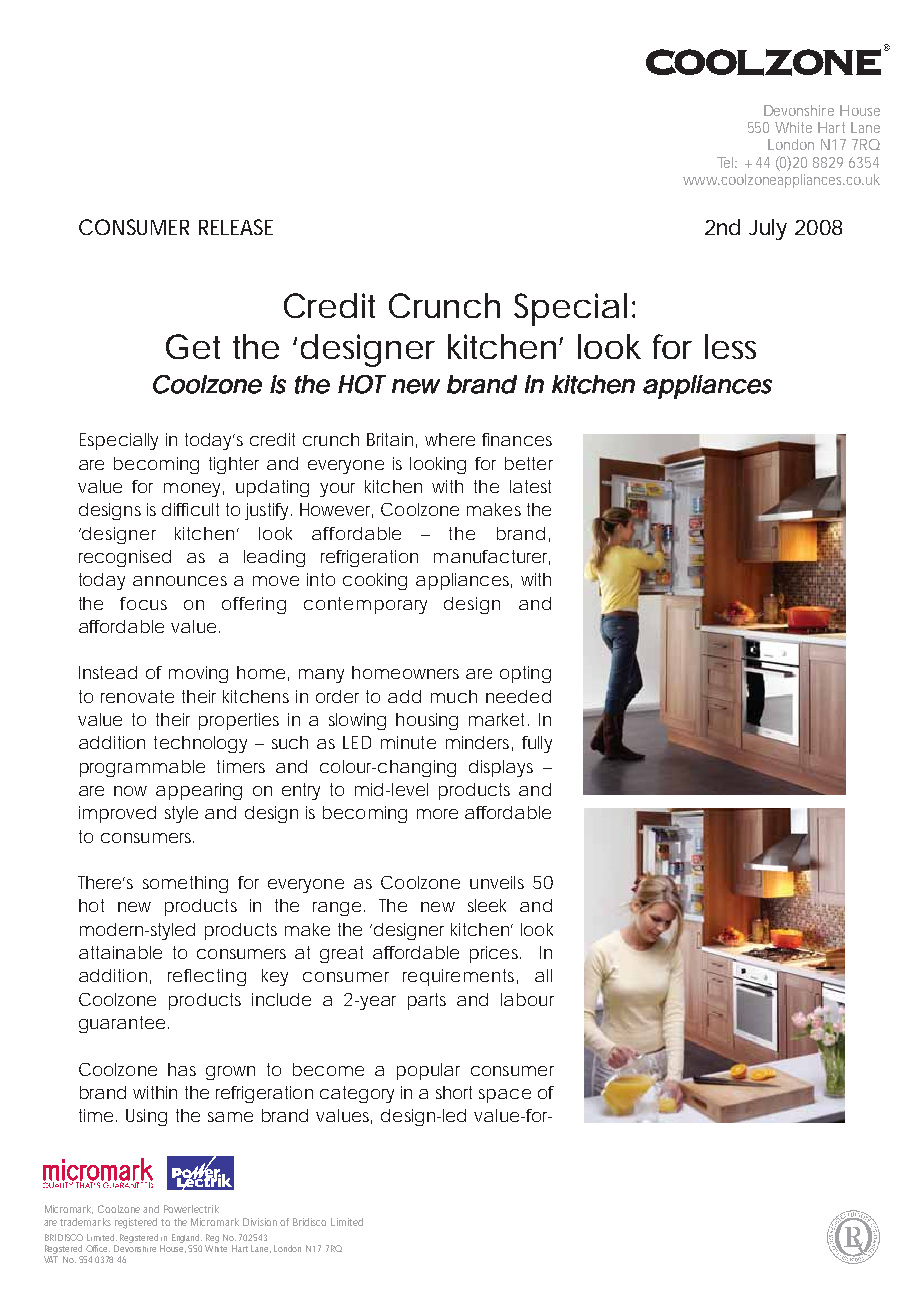  I want to click on July, so click(768, 229).
